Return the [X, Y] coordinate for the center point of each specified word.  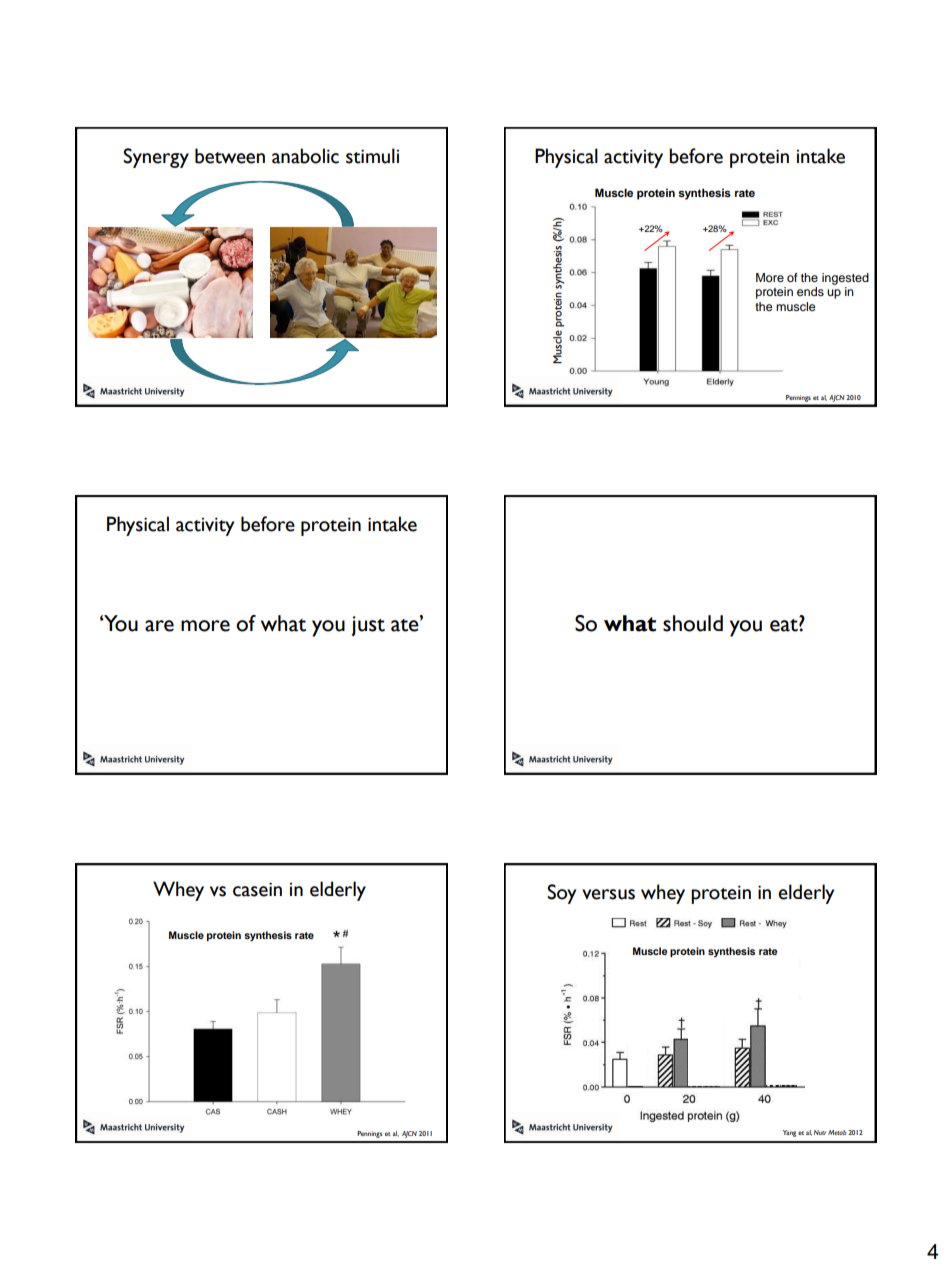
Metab [837, 1132]
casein [257, 889]
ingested [845, 279]
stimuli [372, 156]
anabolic [305, 156]
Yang [789, 1133]
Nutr [820, 1132]
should [693, 623]
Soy [561, 894]
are [159, 626]
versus [608, 894]
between [230, 156]
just [368, 626]
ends [810, 291]
